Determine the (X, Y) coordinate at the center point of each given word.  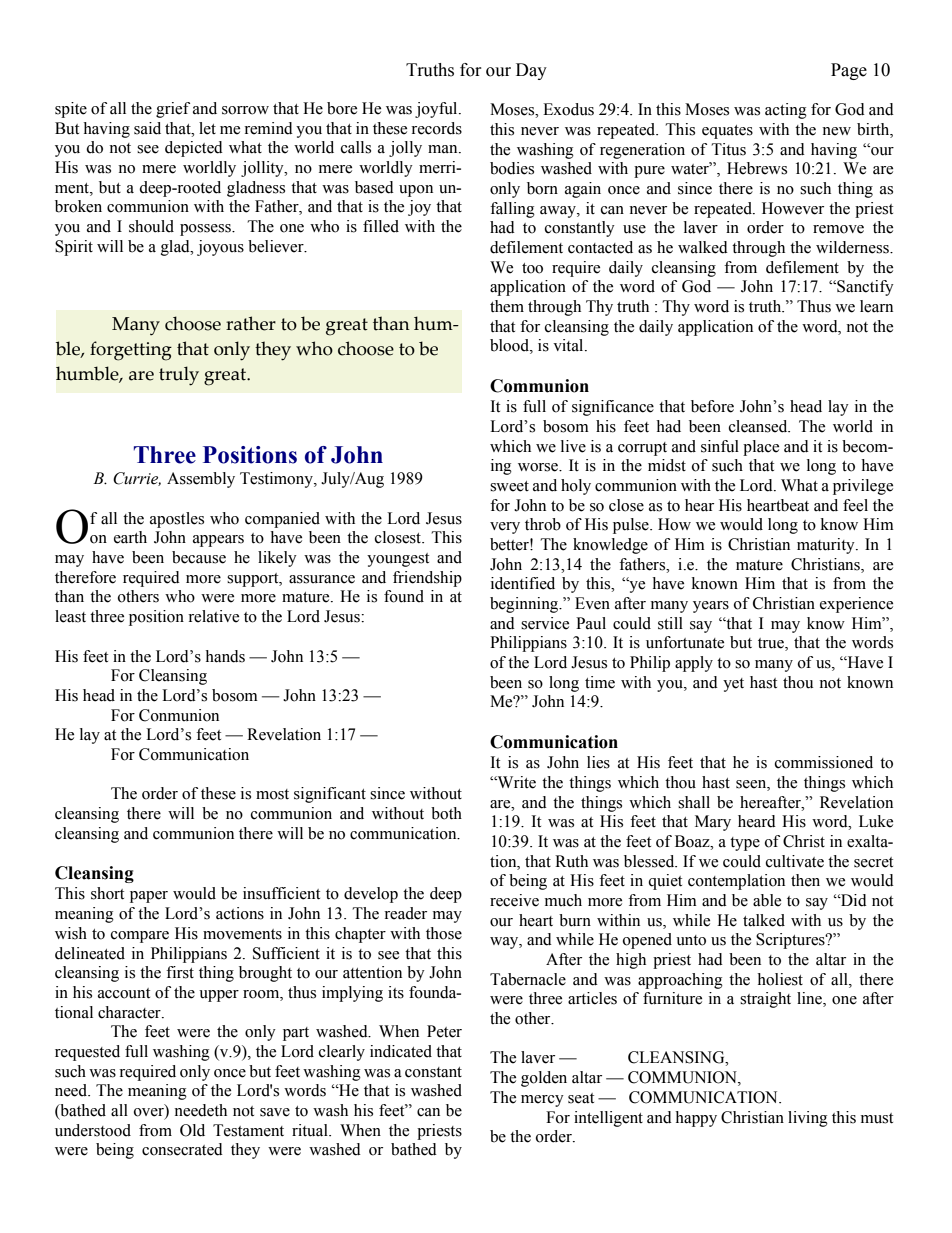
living (808, 1119)
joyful (437, 110)
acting (786, 111)
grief (173, 110)
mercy (542, 1101)
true (772, 644)
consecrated (182, 1149)
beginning (525, 605)
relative (213, 616)
